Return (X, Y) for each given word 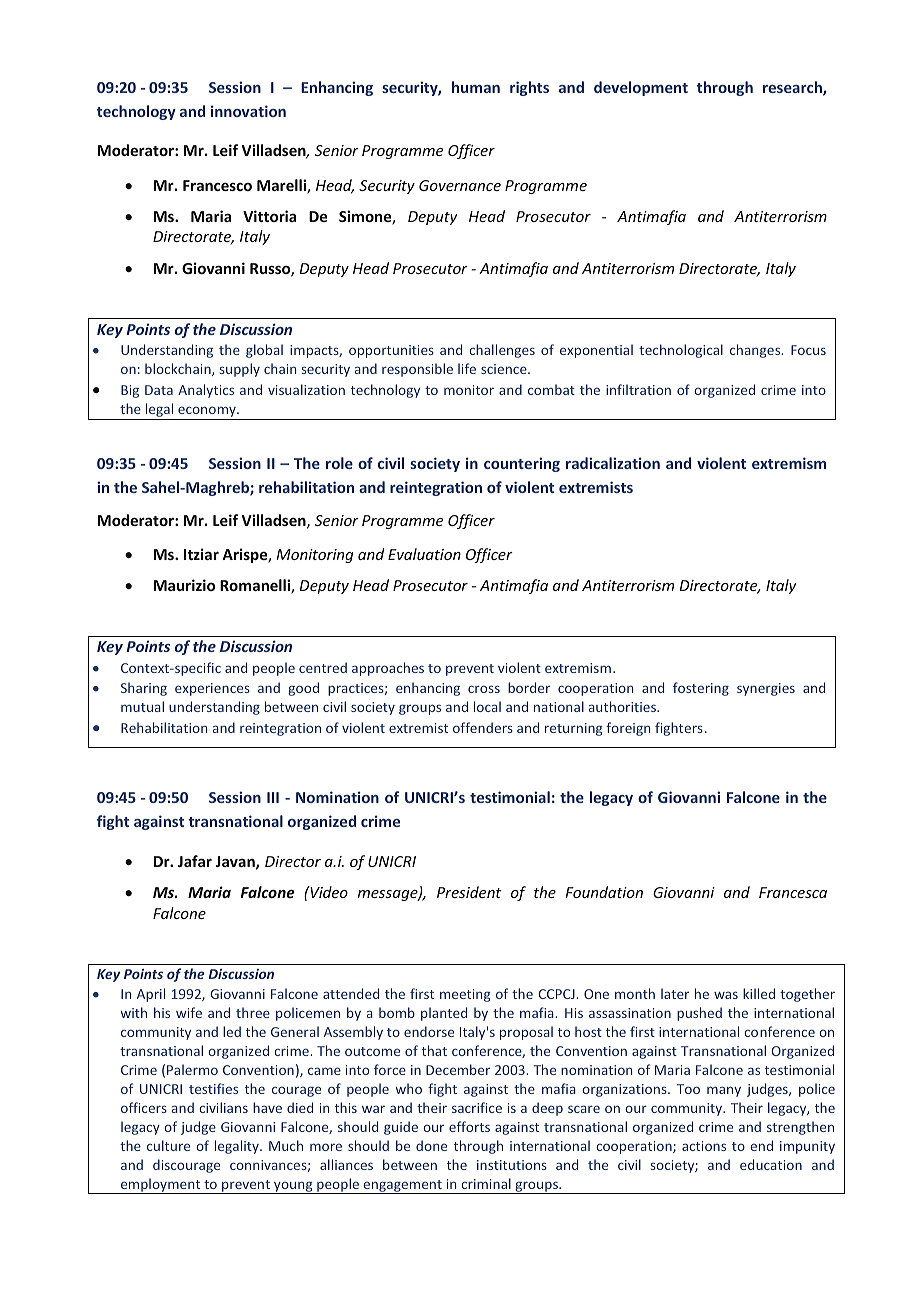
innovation (248, 111)
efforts (469, 1126)
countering (522, 464)
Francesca (793, 892)
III (273, 797)
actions (704, 1146)
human (476, 87)
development (641, 88)
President (469, 892)
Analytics (206, 391)
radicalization (613, 463)
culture (168, 1145)
